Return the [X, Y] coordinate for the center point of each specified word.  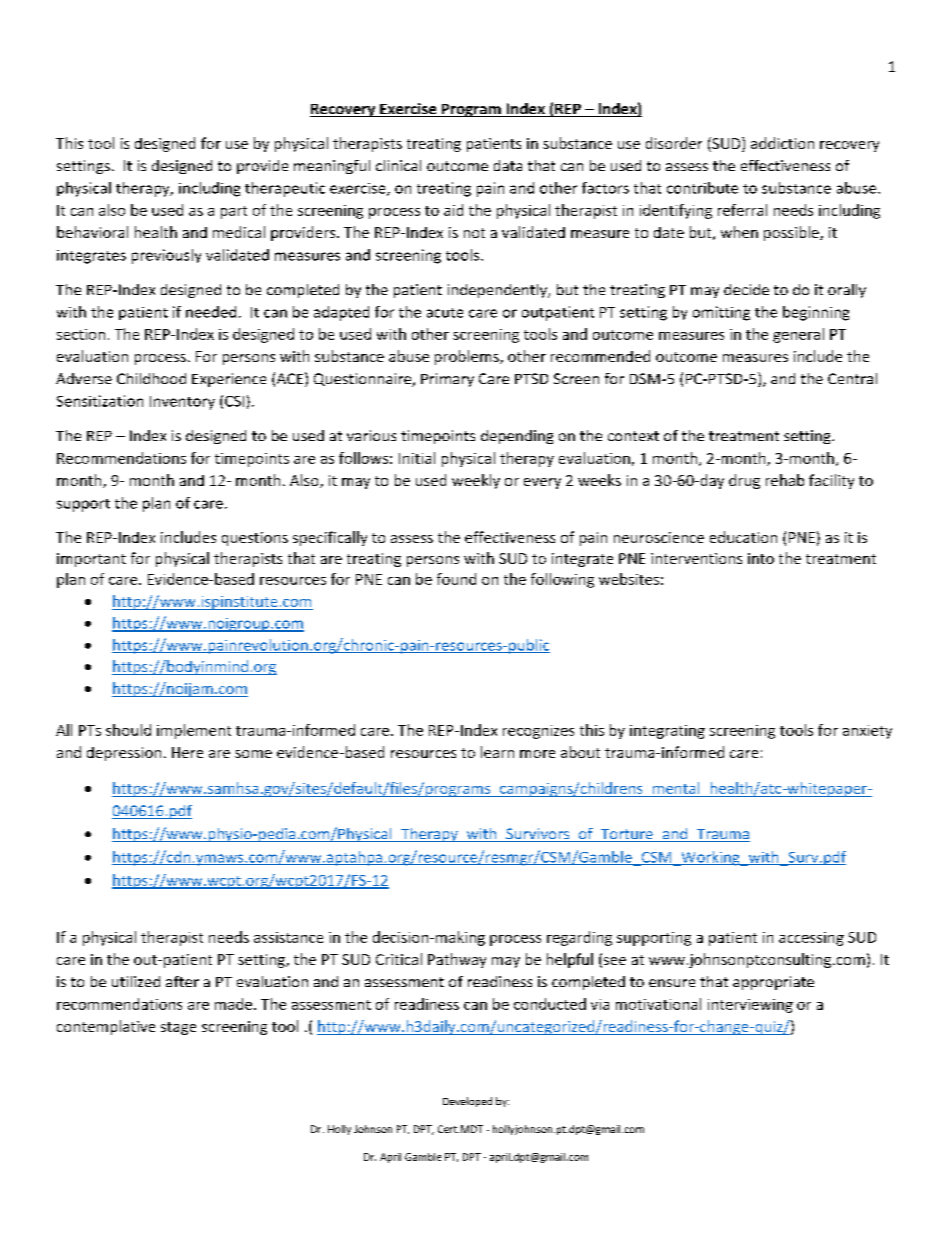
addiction [782, 143]
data [508, 165]
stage [178, 1028]
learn [497, 752]
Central [852, 378]
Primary [447, 380]
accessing [811, 939]
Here [187, 752]
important [91, 560]
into [761, 558]
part [234, 212]
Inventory [182, 403]
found [456, 579]
